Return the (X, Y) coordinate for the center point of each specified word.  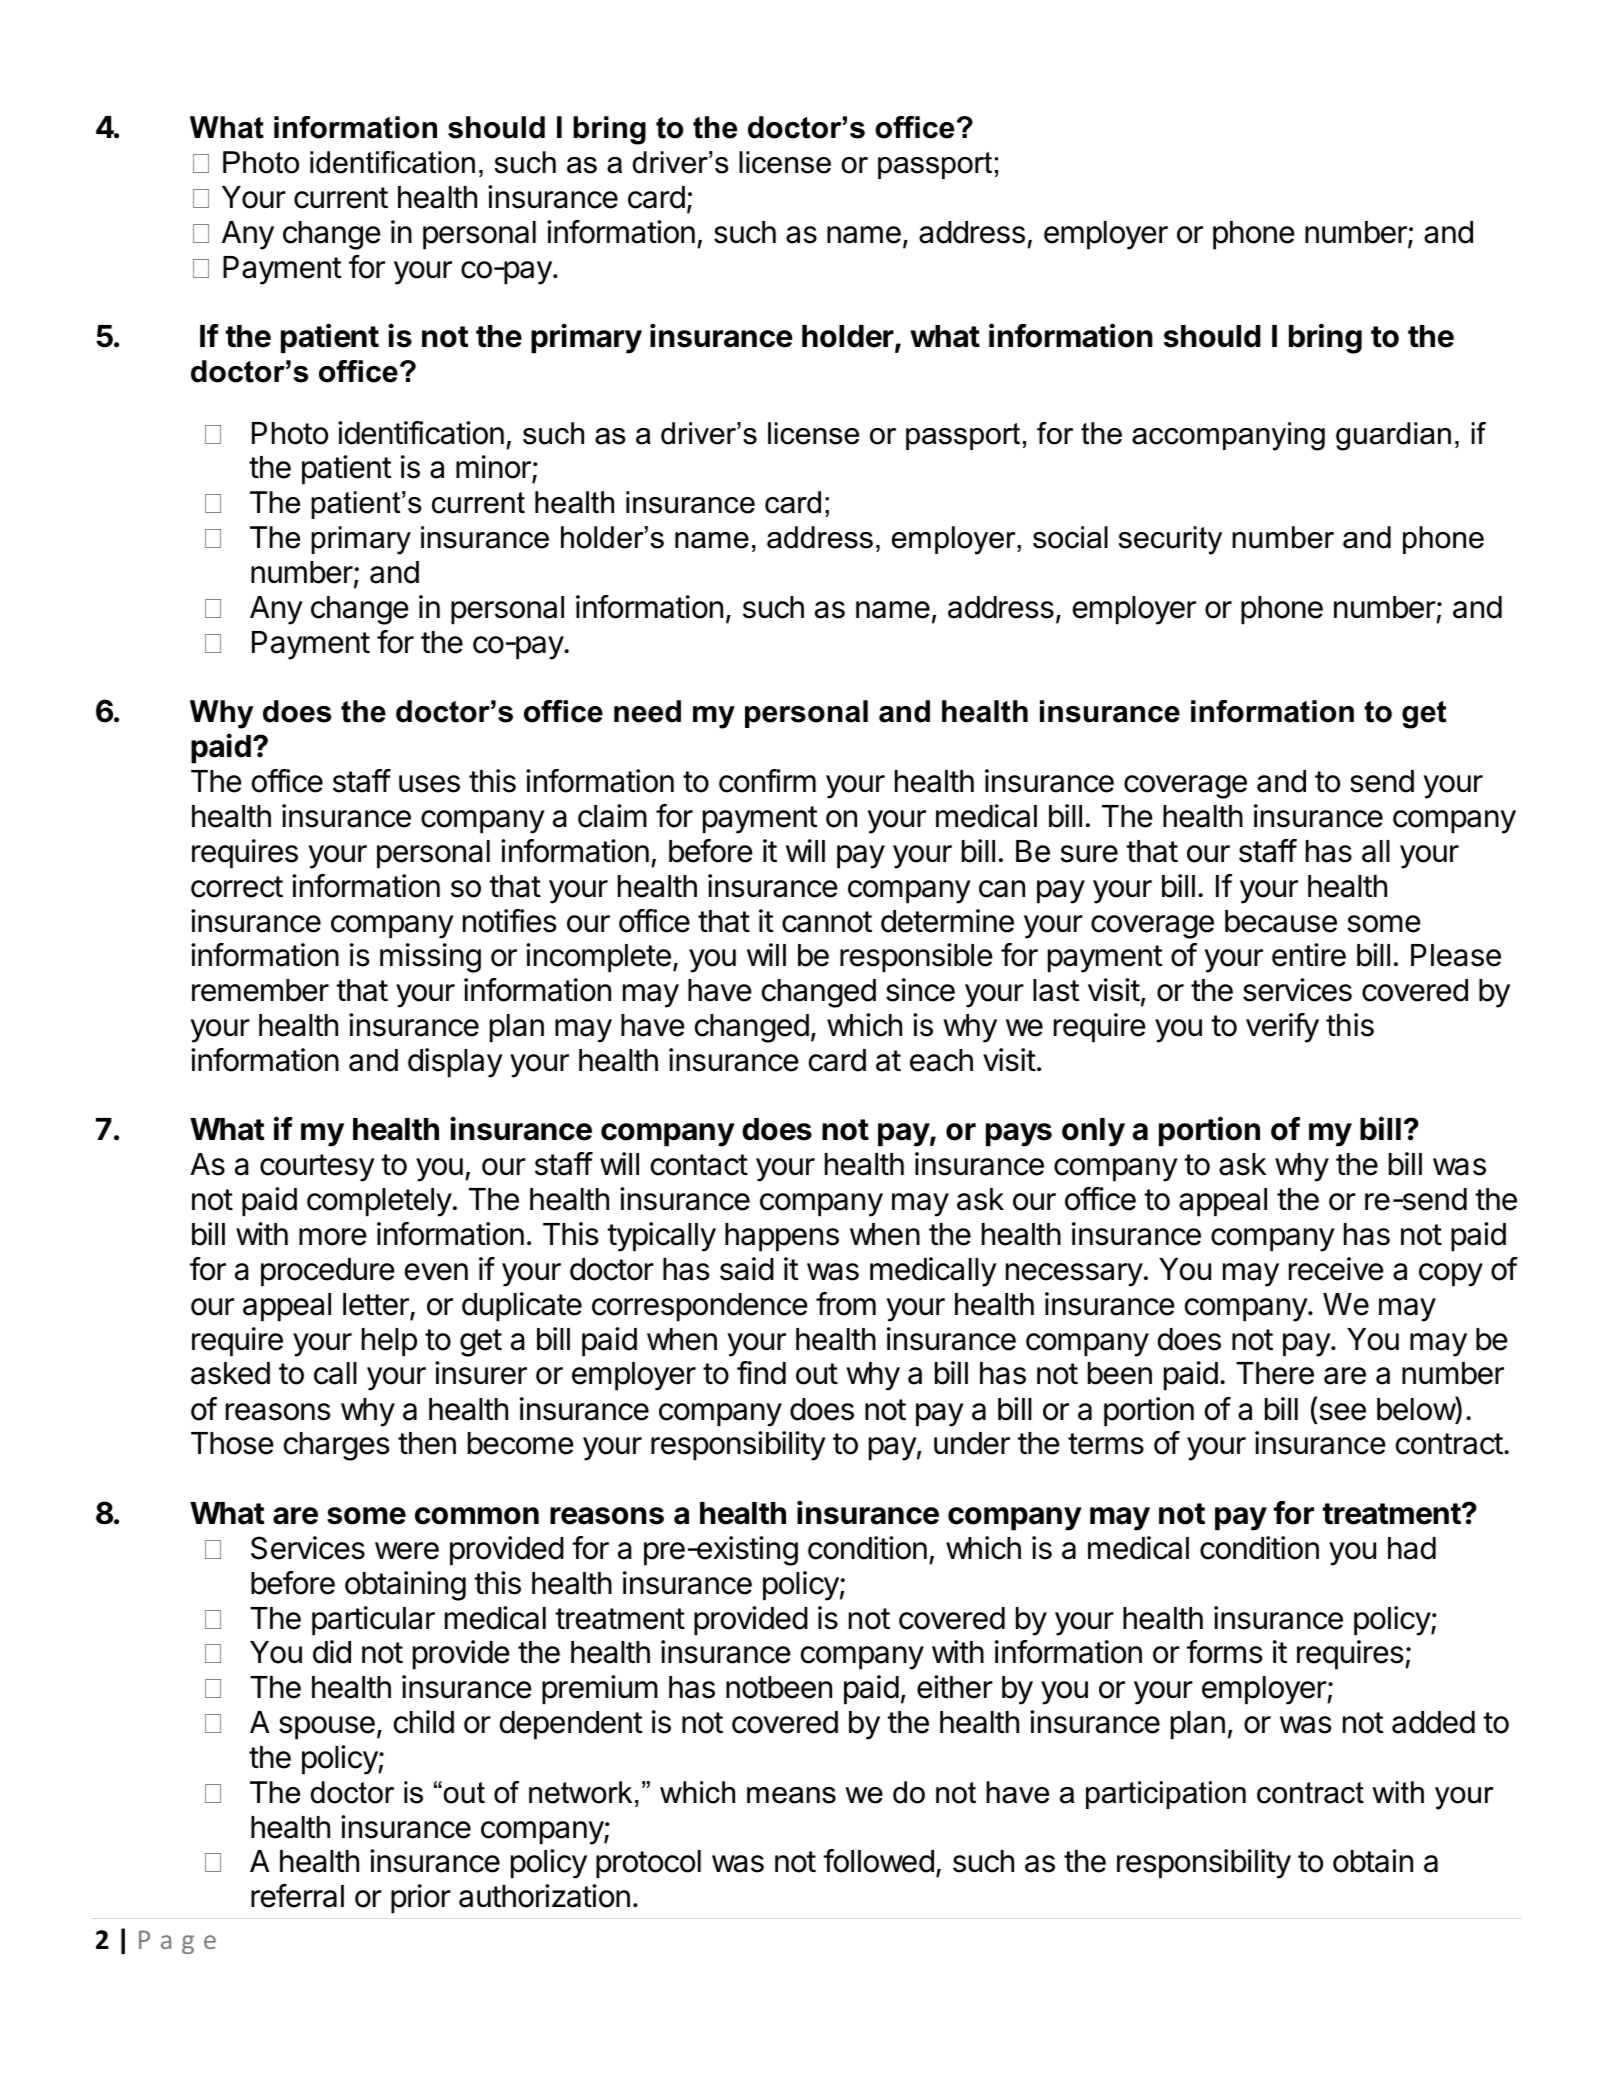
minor (494, 468)
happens (782, 1237)
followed (878, 1861)
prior (421, 1899)
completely (379, 1202)
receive (1336, 1269)
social (1070, 537)
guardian (1393, 436)
